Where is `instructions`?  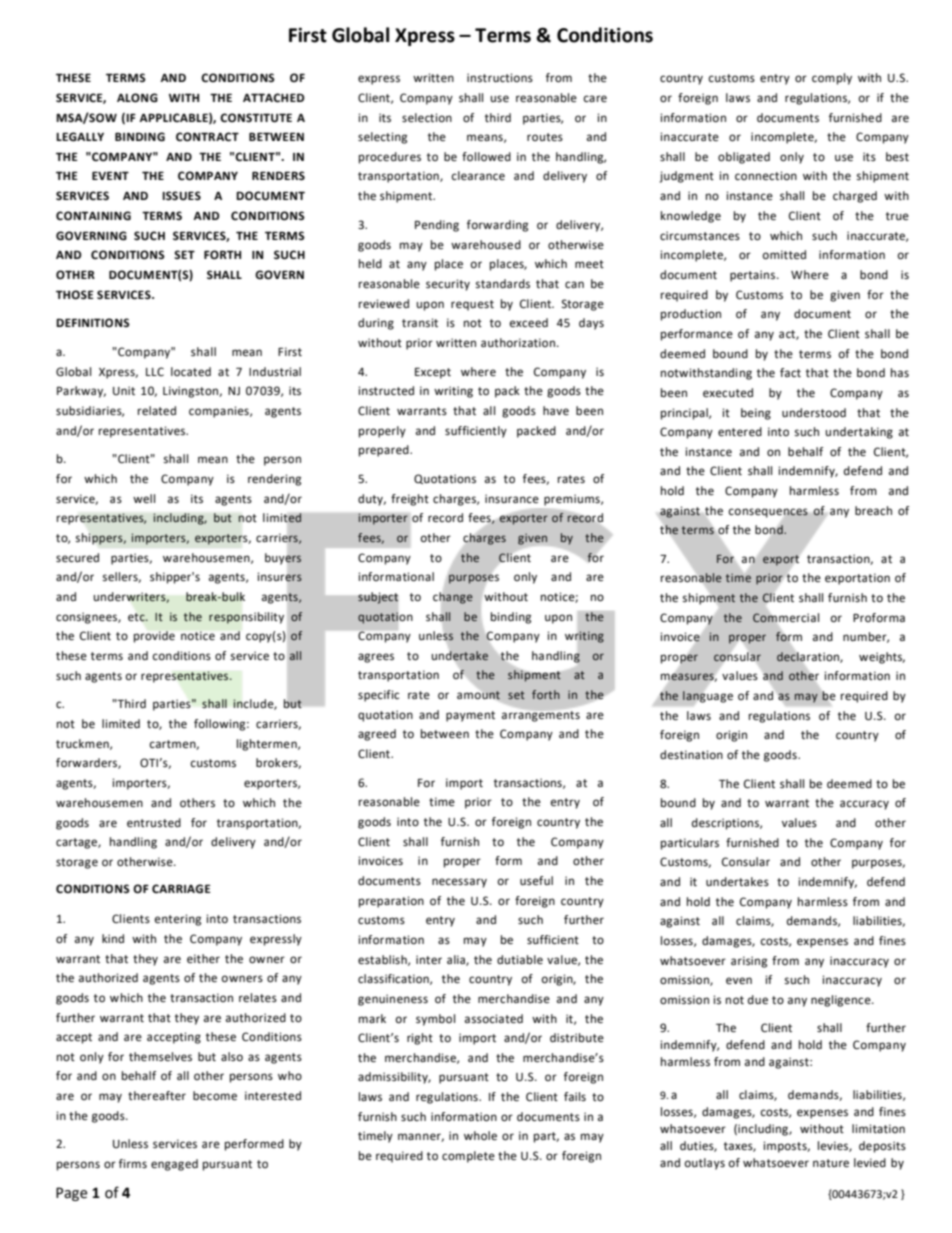
instructions is located at coordinates (500, 78).
